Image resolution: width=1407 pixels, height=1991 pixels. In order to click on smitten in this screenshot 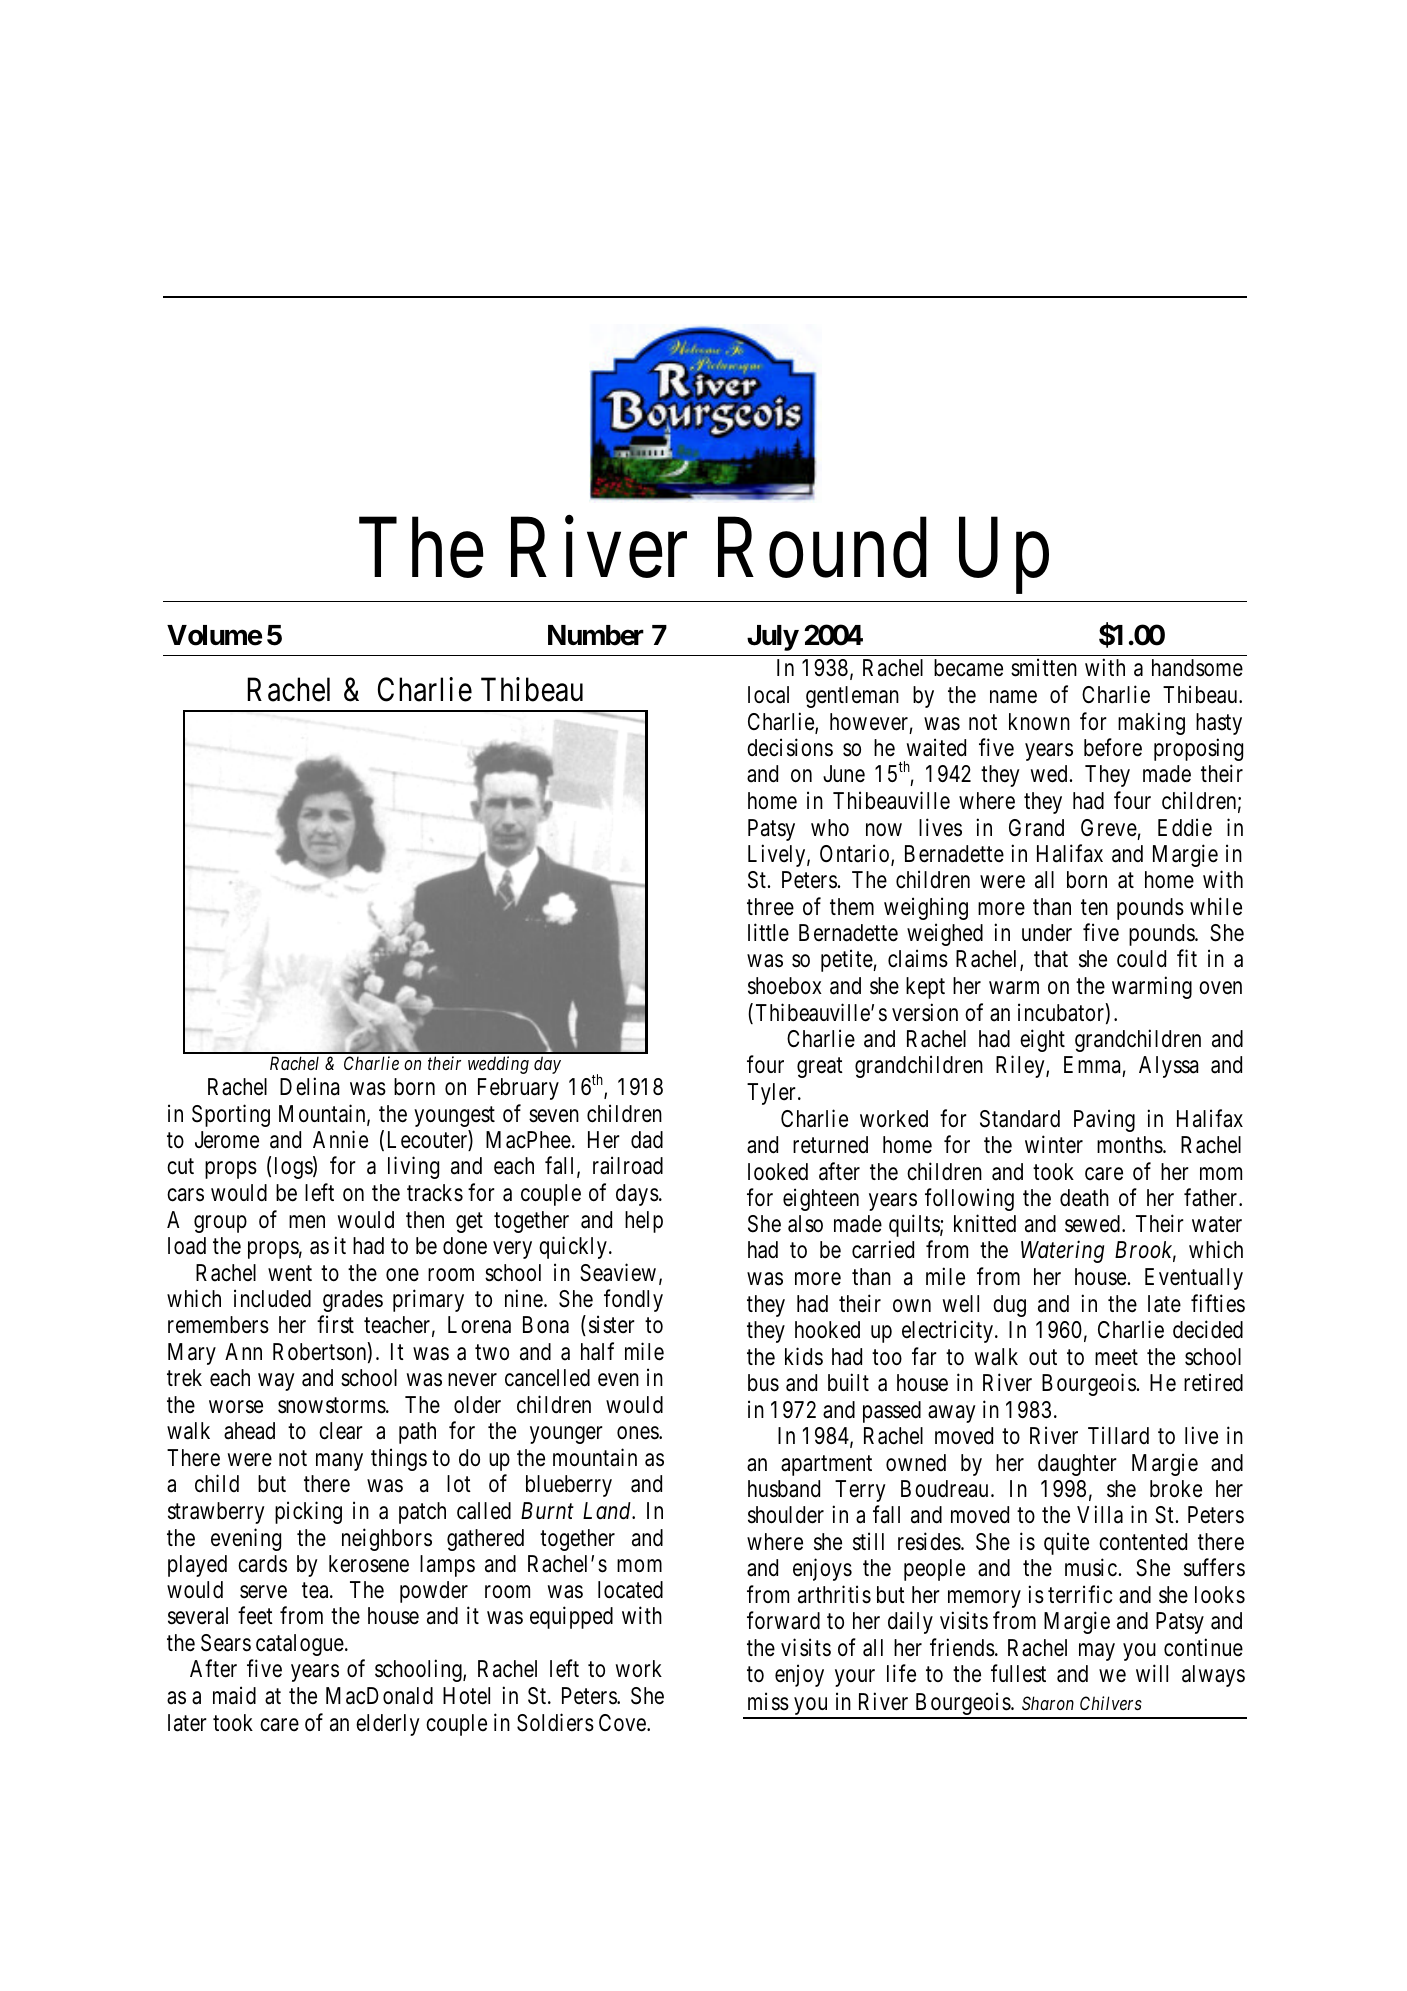, I will do `click(1044, 667)`.
